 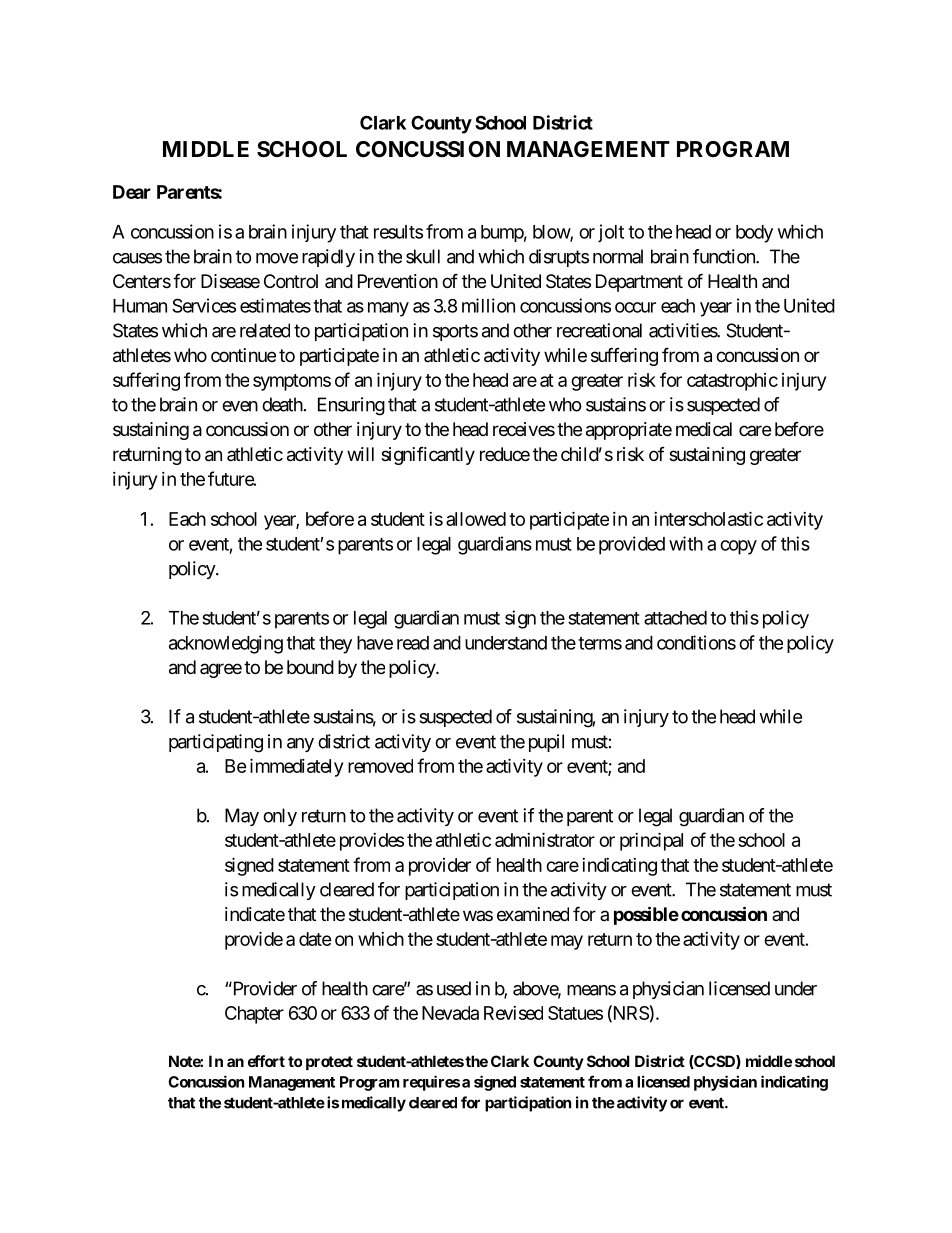 What do you see at coordinates (226, 644) in the screenshot?
I see `acknowledging` at bounding box center [226, 644].
